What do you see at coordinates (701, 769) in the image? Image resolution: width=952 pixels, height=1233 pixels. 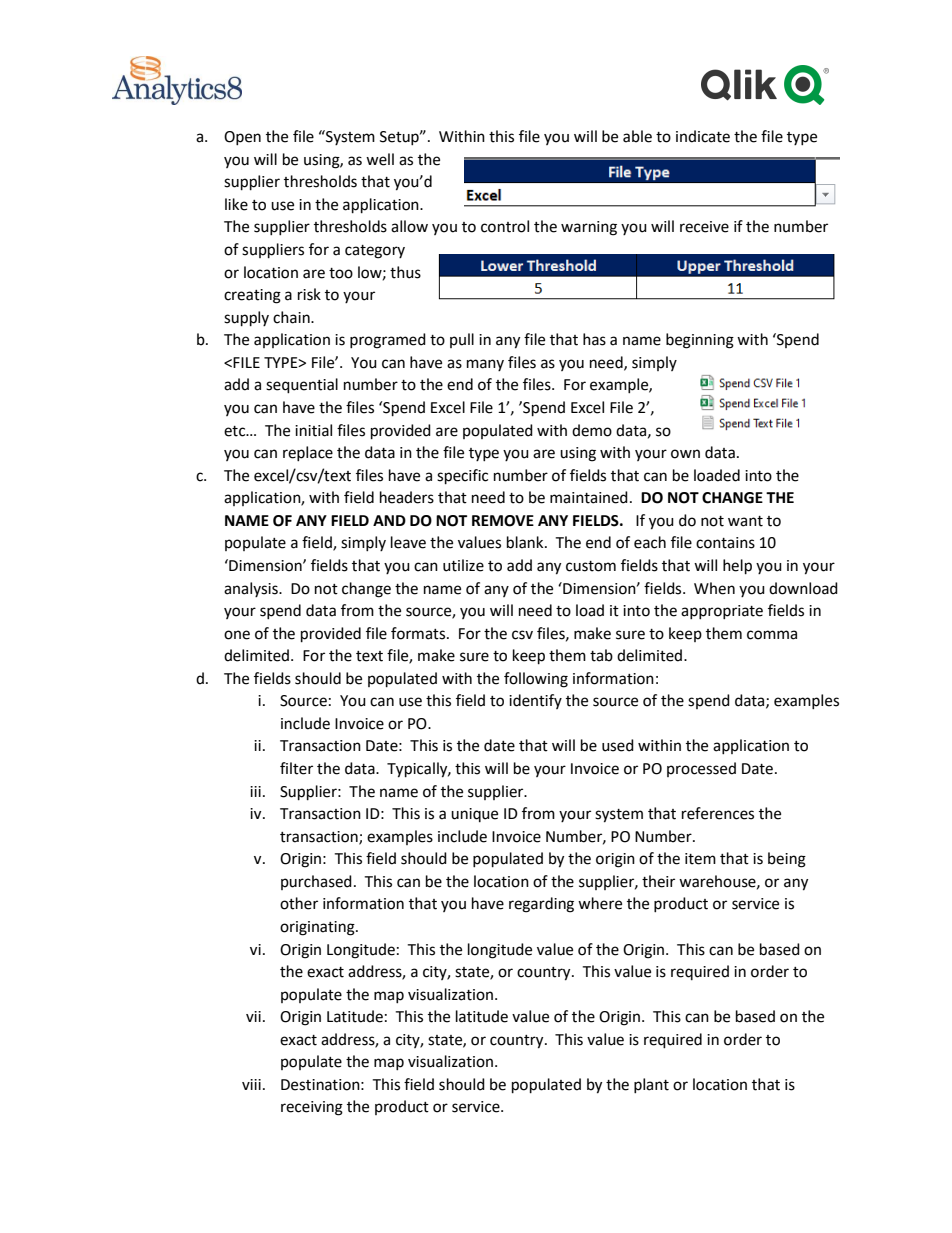 I see `processed` at bounding box center [701, 769].
